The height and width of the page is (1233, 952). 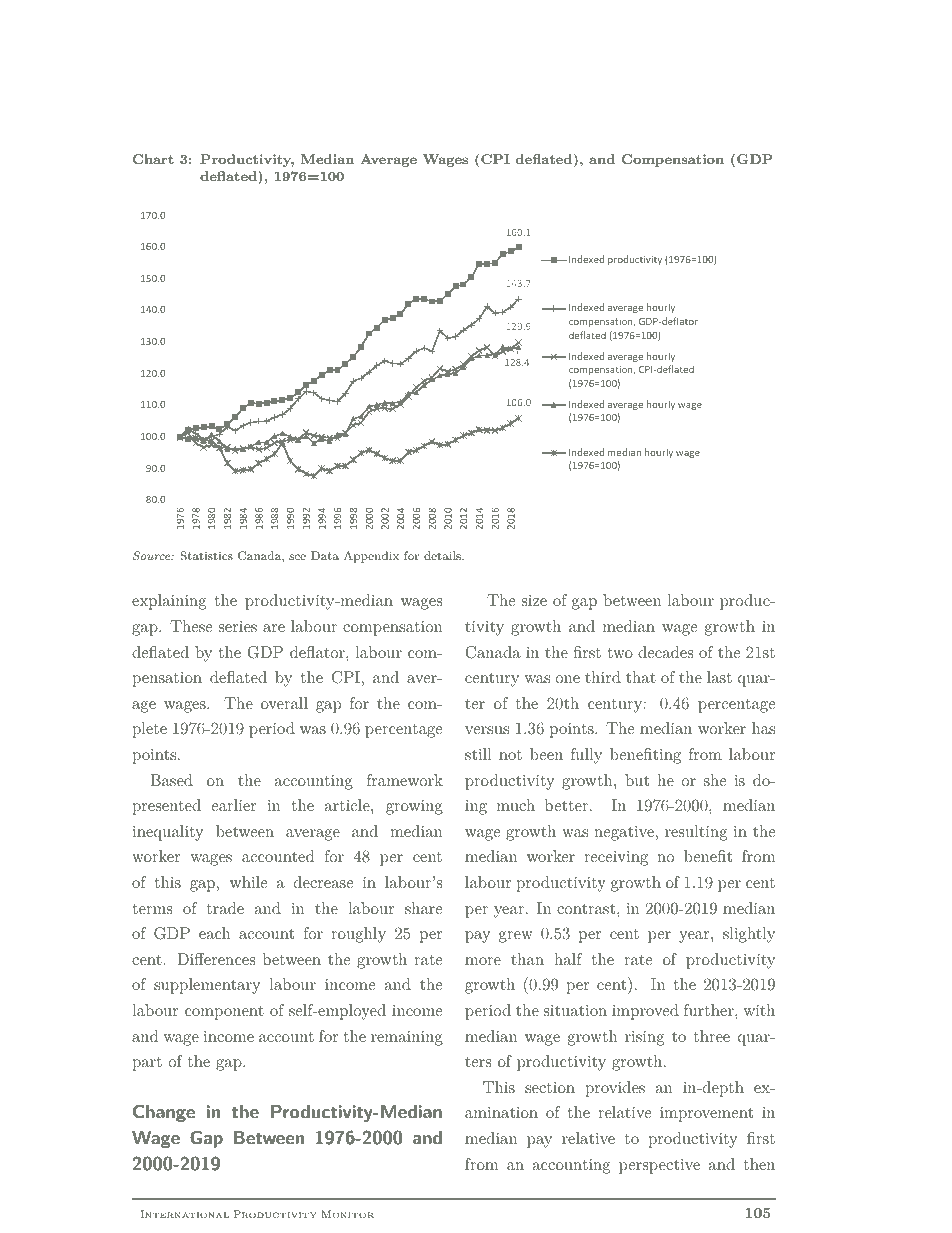 What do you see at coordinates (550, 1087) in the page?
I see `section` at bounding box center [550, 1087].
